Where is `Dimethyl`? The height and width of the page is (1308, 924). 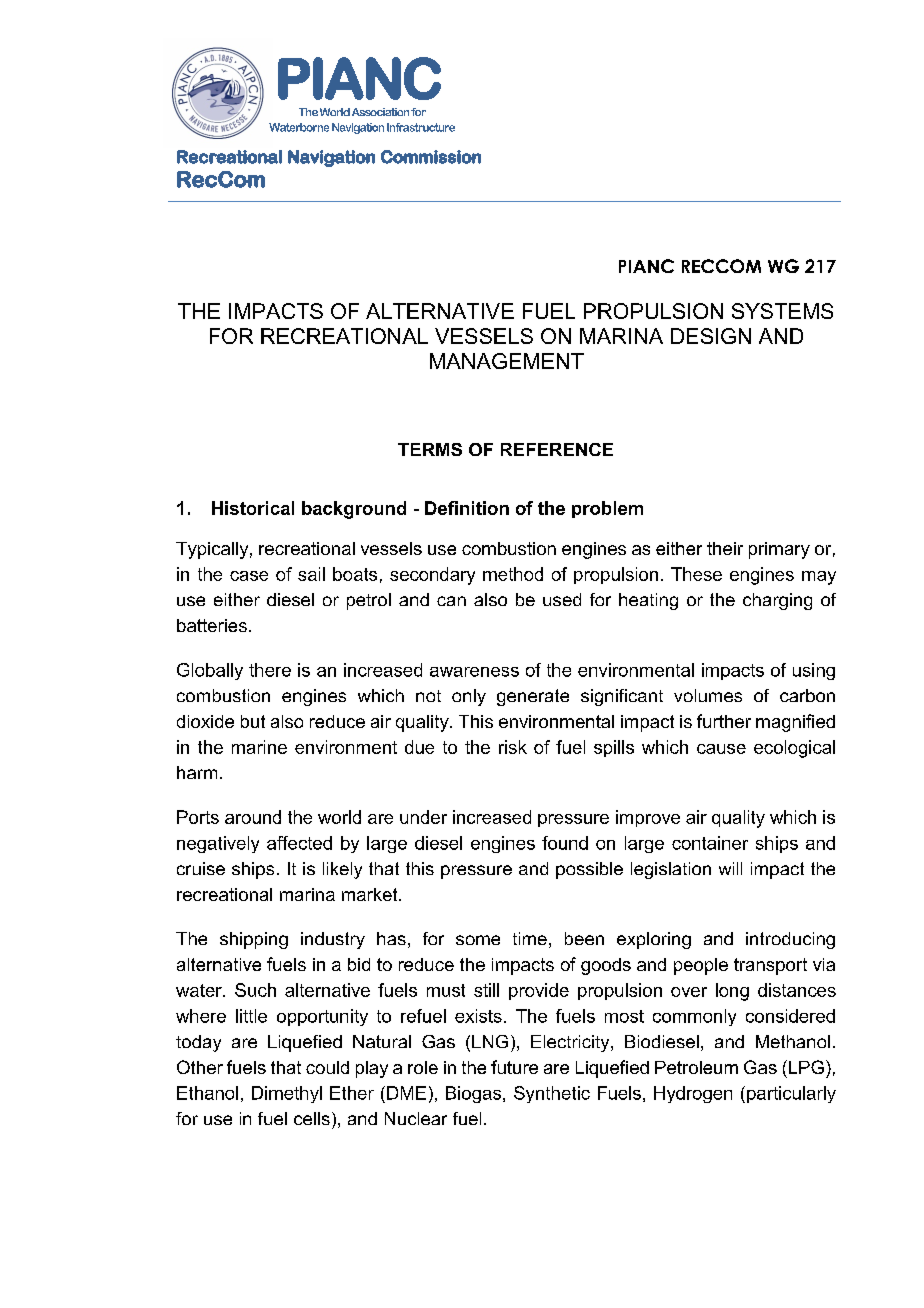 Dimethyl is located at coordinates (287, 1094).
